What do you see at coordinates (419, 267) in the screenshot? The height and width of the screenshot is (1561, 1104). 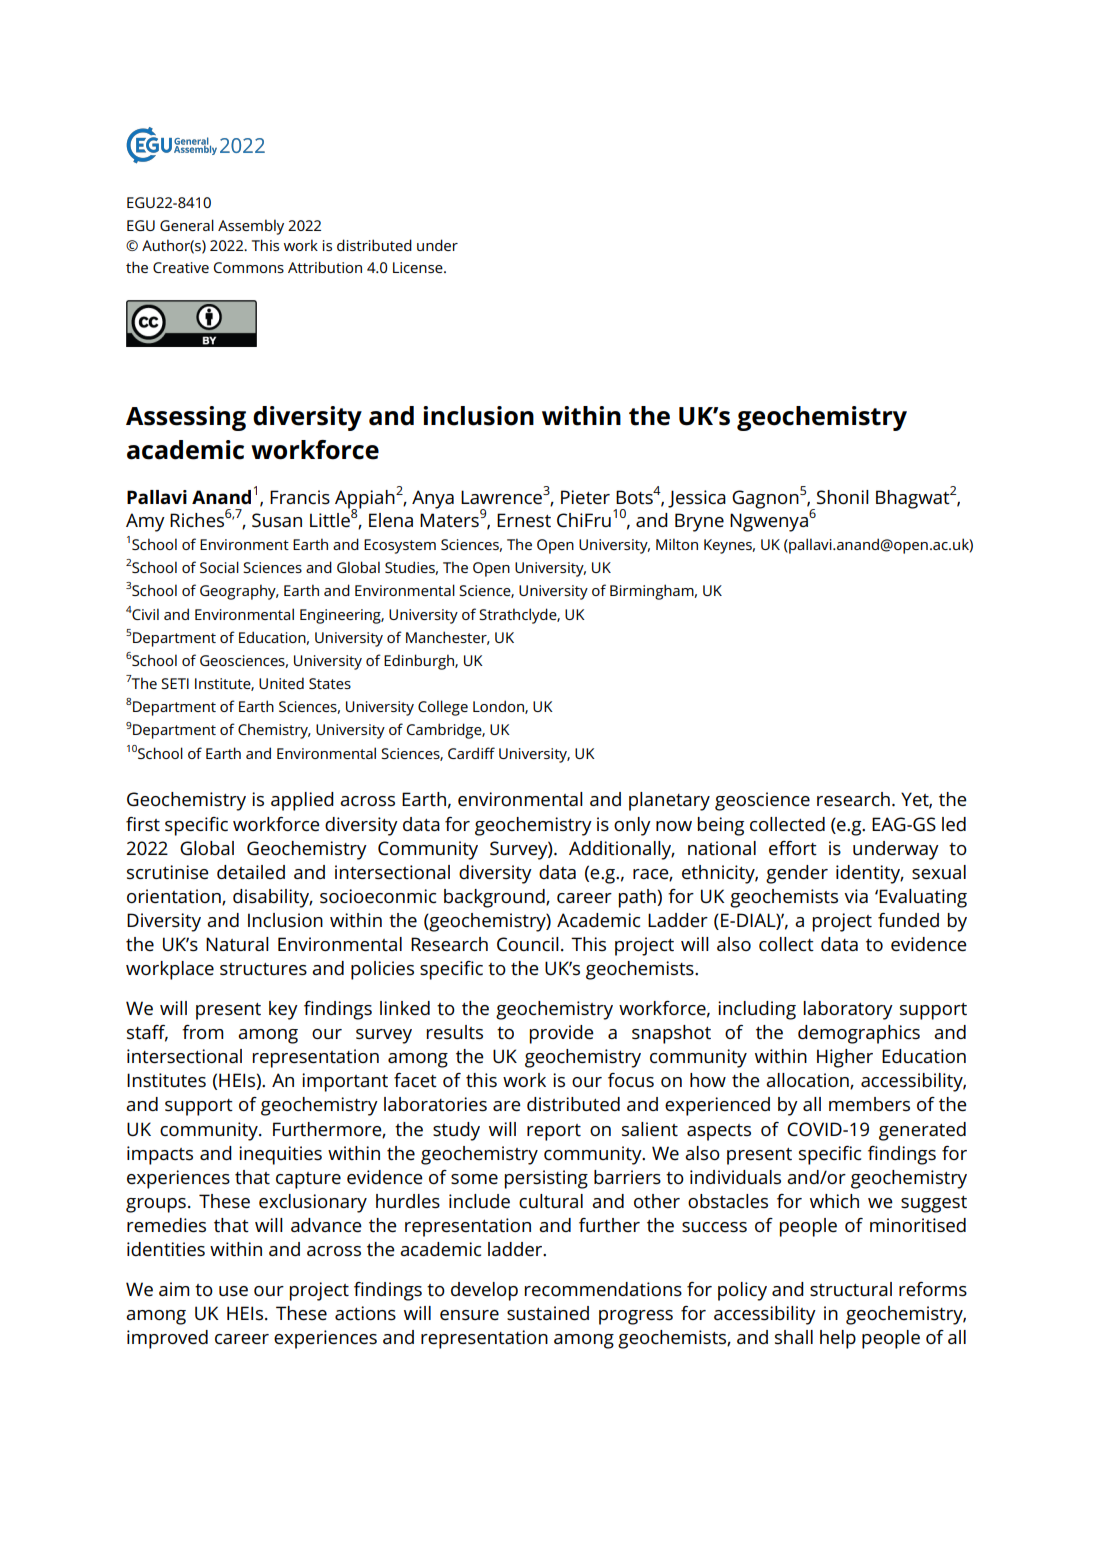 I see `License` at bounding box center [419, 267].
